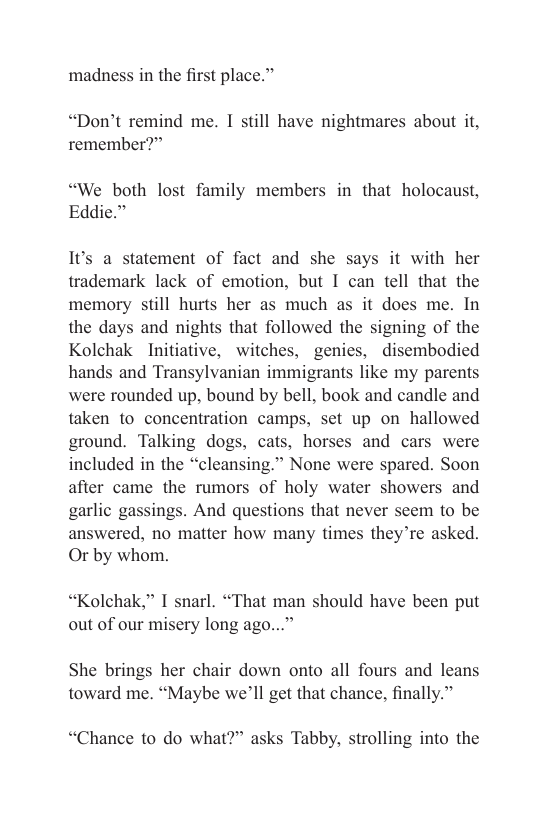 The height and width of the document is (823, 548). I want to click on both, so click(129, 190).
